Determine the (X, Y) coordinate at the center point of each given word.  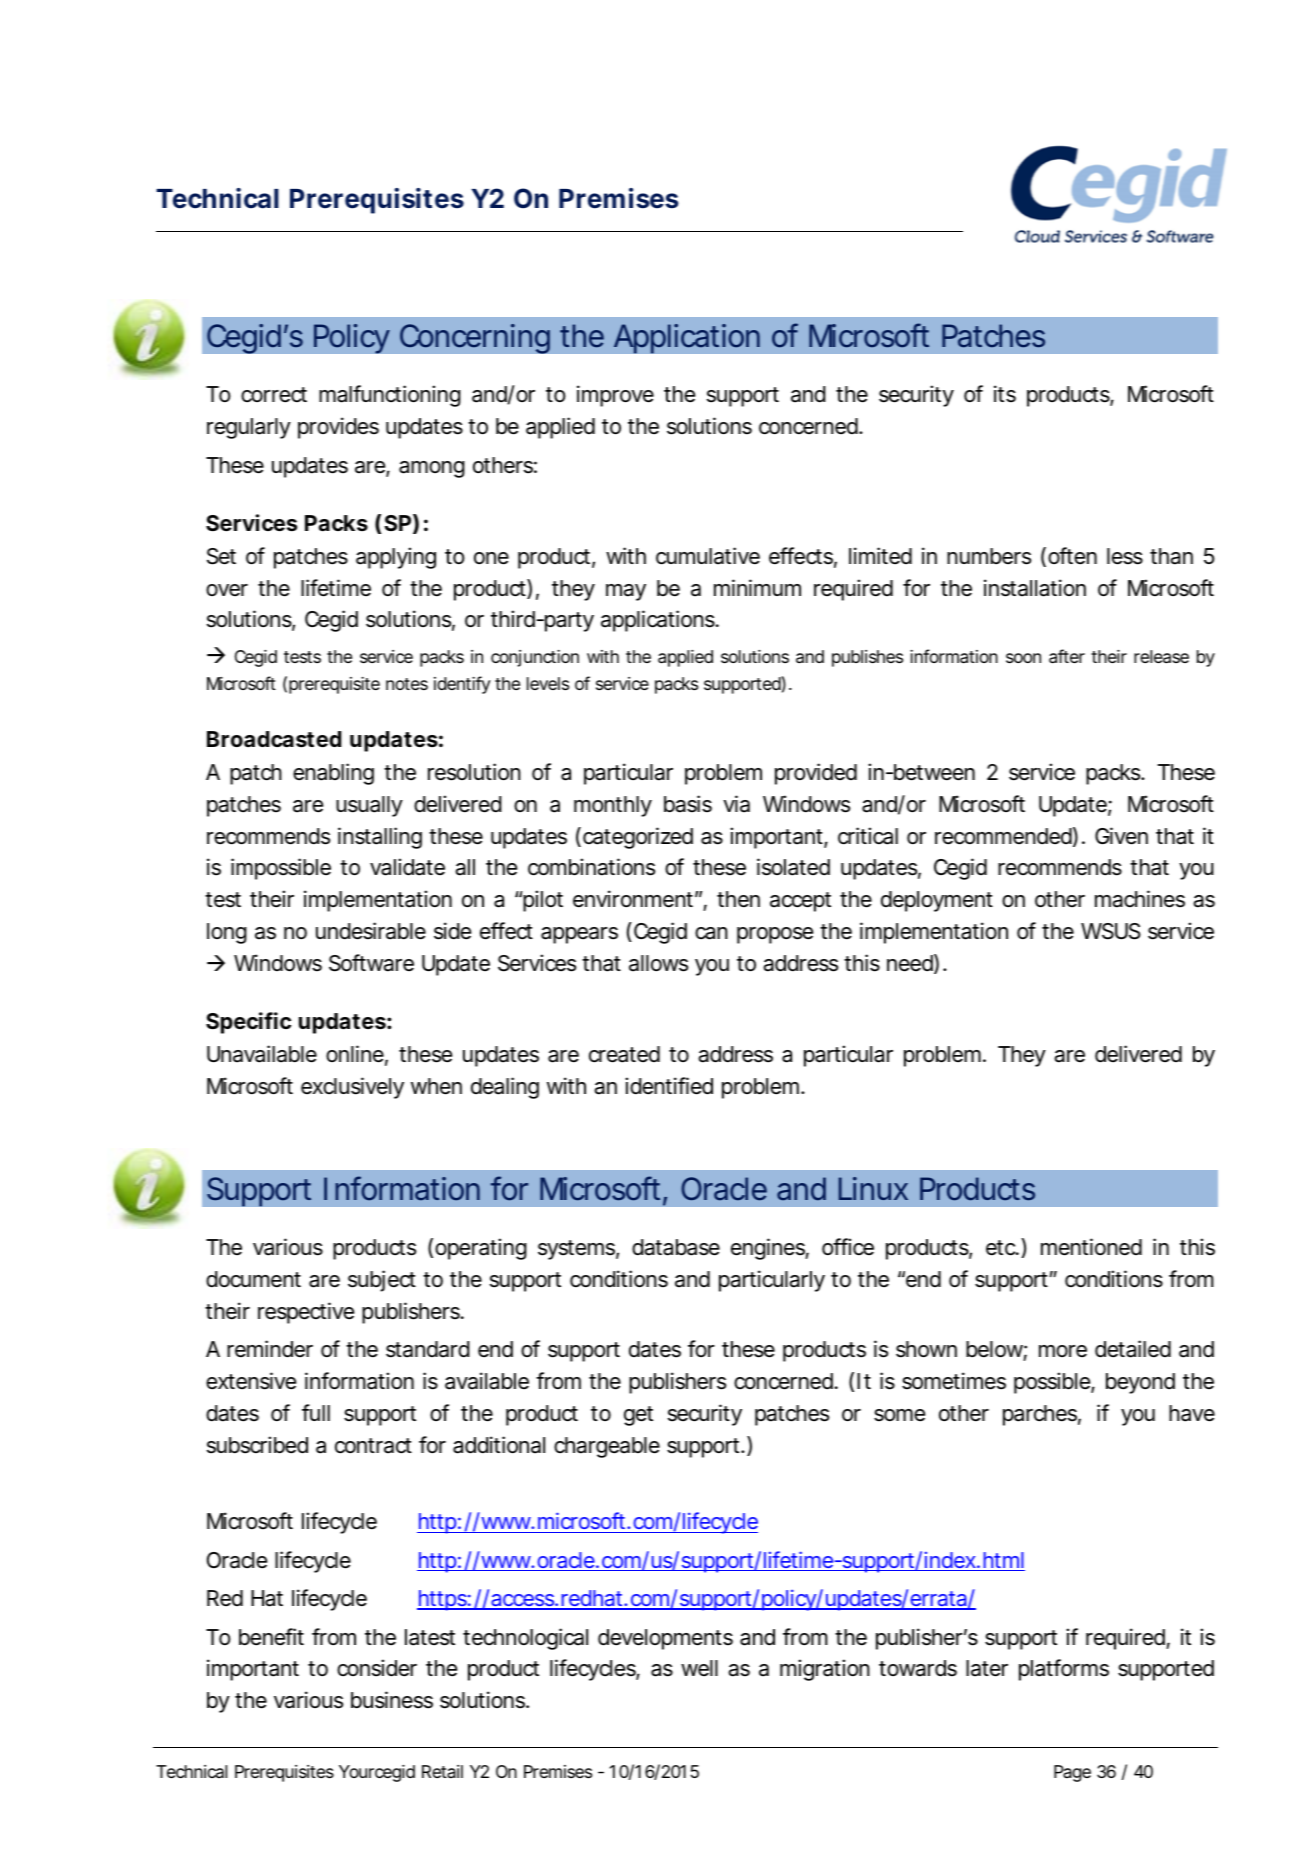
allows (658, 963)
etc (1000, 1248)
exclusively (352, 1088)
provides (338, 428)
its (1005, 394)
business (392, 1700)
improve (615, 396)
